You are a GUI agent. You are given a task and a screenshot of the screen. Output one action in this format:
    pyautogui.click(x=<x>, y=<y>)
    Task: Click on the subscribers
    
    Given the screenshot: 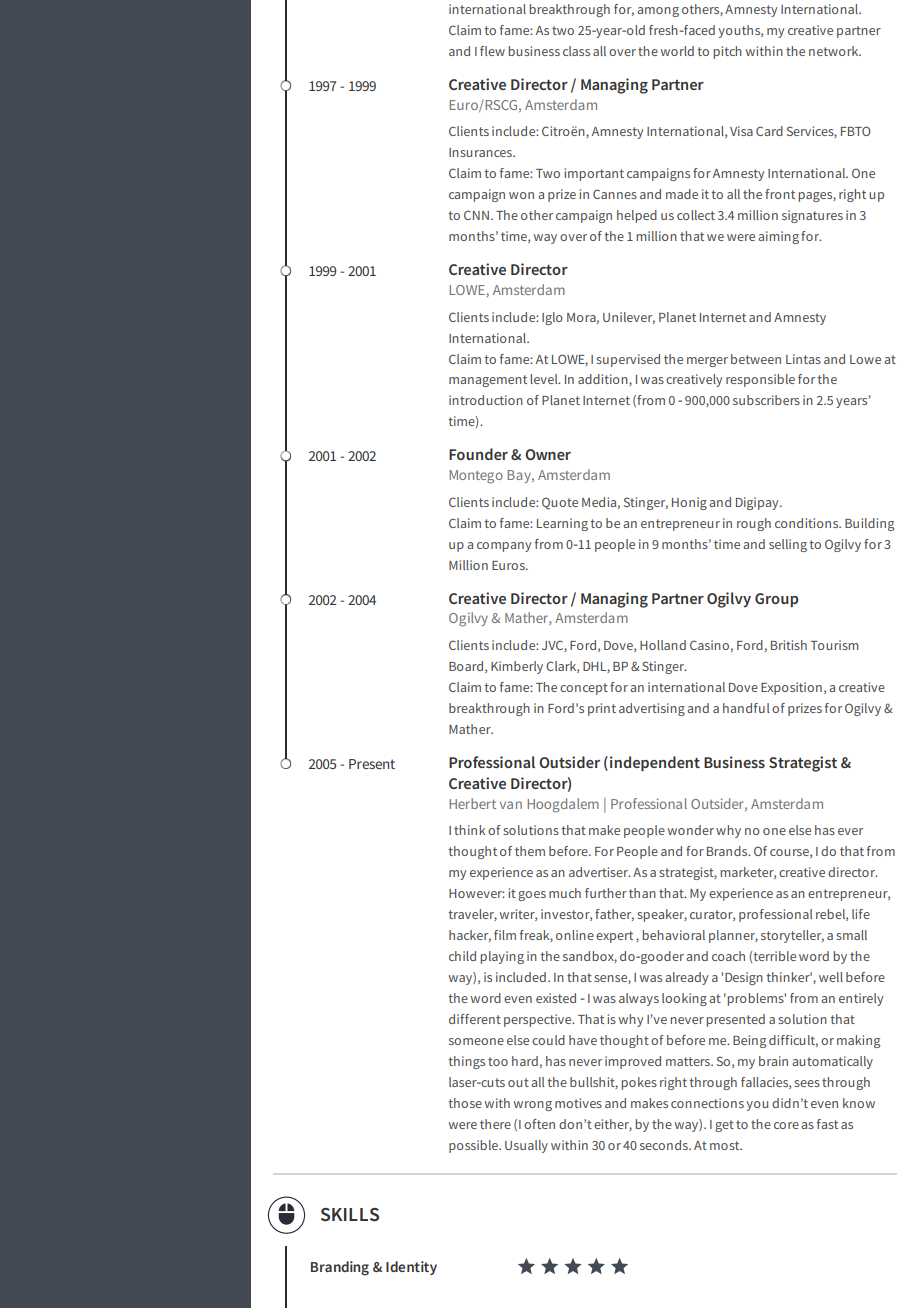 What is the action you would take?
    pyautogui.click(x=766, y=400)
